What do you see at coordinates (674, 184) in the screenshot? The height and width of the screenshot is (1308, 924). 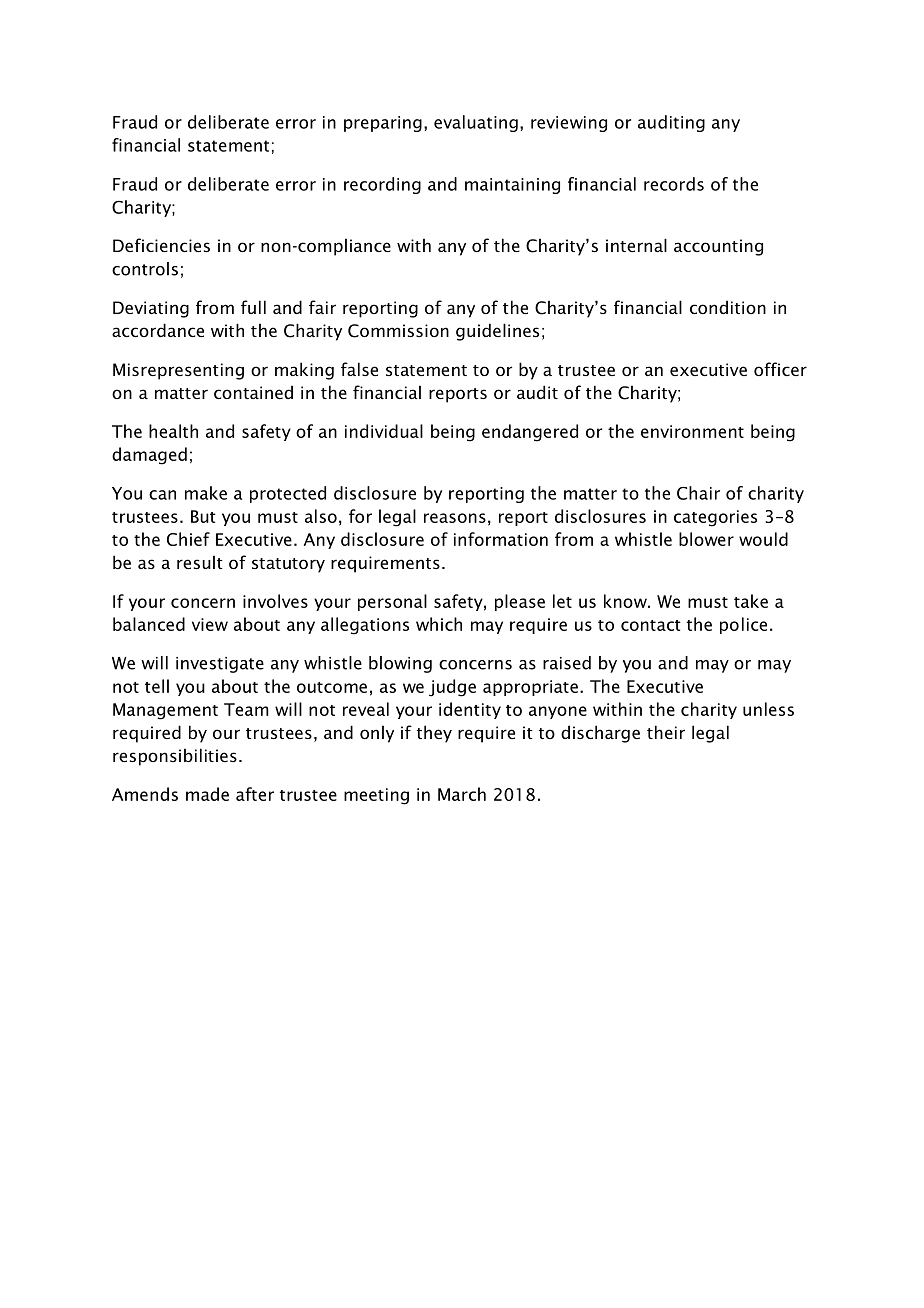 I see `records` at bounding box center [674, 184].
